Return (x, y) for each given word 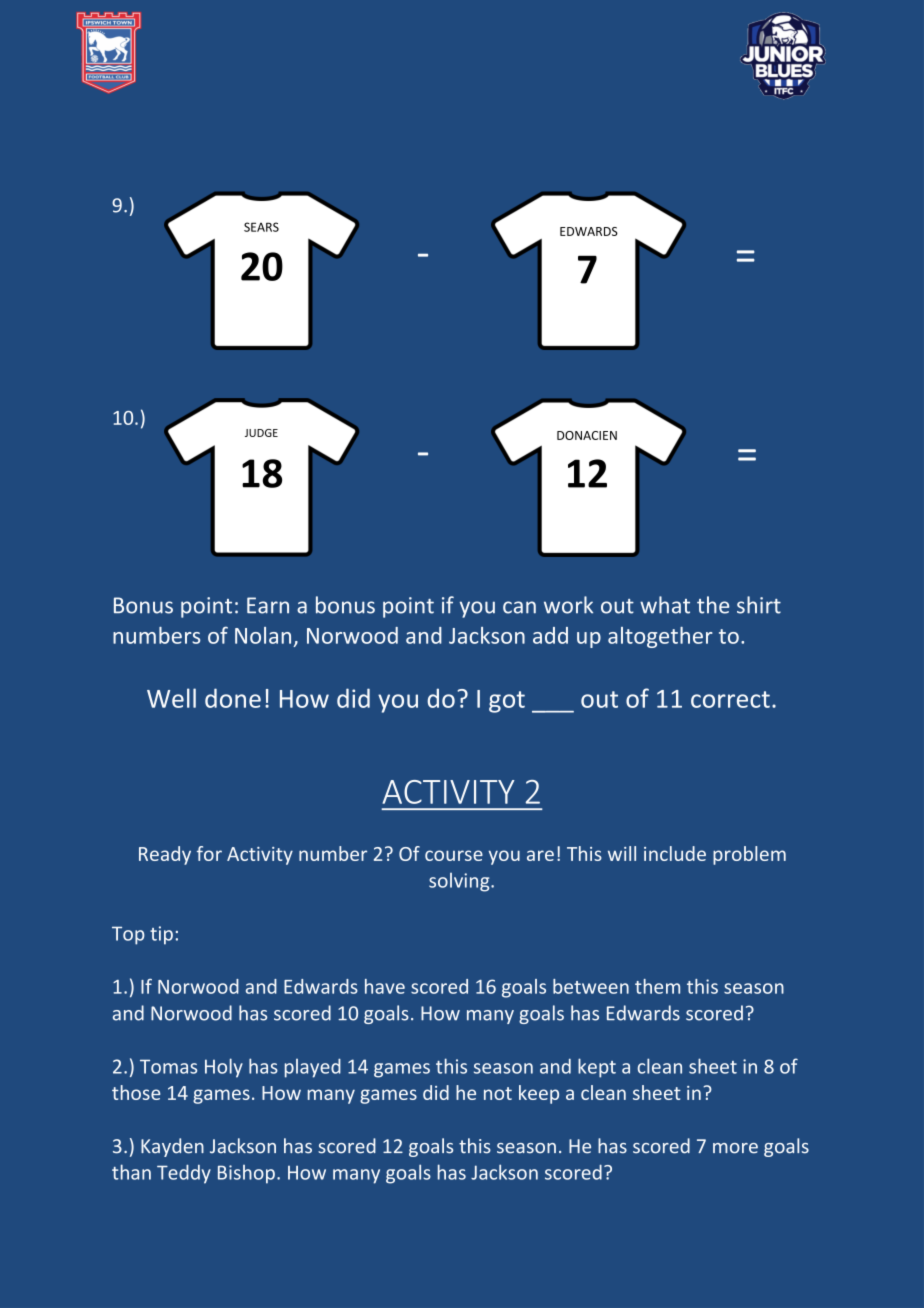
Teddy (184, 1174)
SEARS (261, 227)
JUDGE (261, 433)
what (665, 605)
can (519, 607)
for (209, 853)
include (675, 853)
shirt (759, 605)
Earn (268, 605)
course (454, 855)
